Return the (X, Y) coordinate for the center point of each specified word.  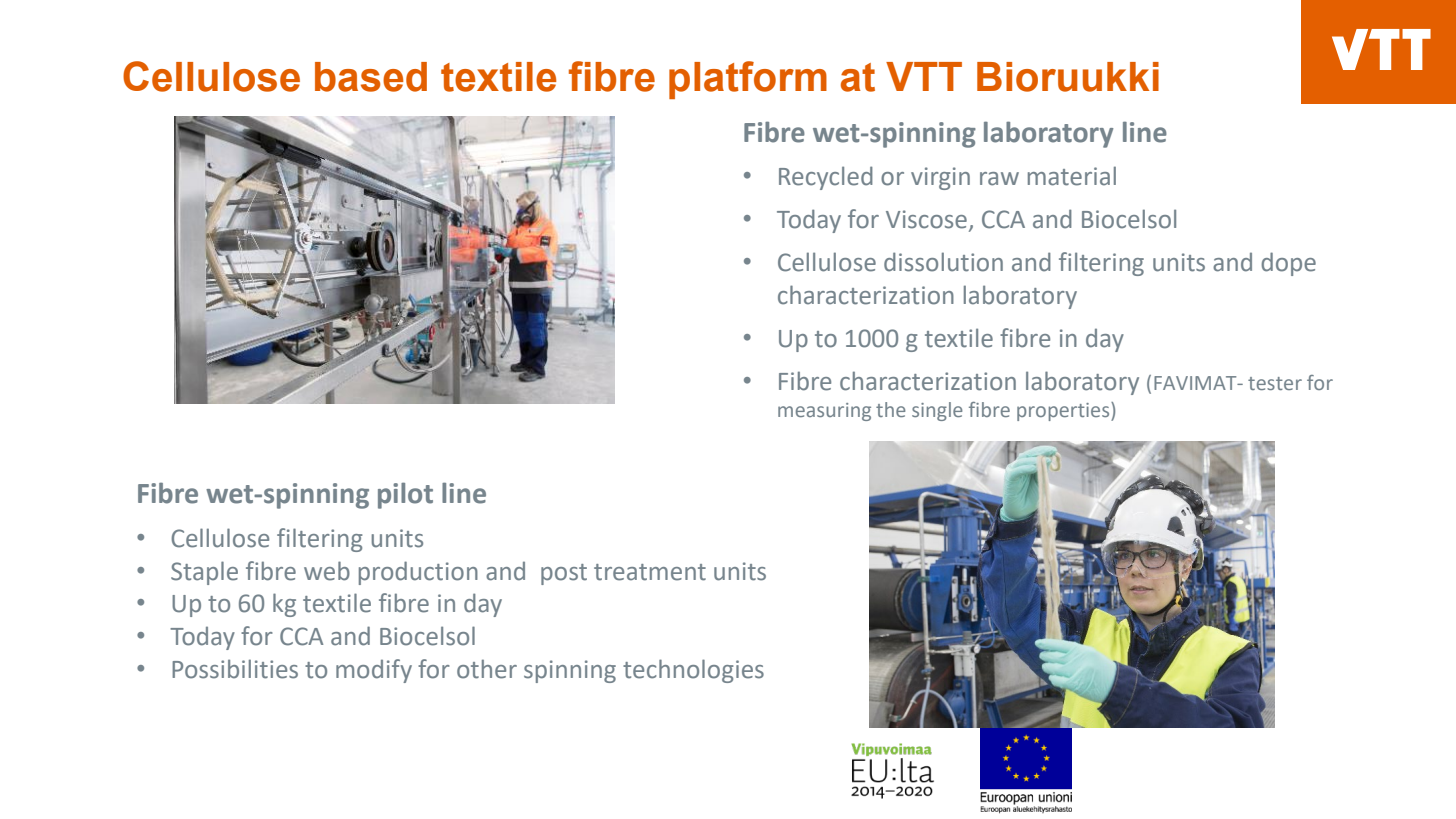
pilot (405, 495)
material (1072, 176)
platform (748, 80)
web (327, 571)
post (564, 574)
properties (1064, 411)
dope (1288, 264)
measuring (824, 412)
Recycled (826, 178)
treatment (650, 572)
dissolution (943, 262)
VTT (924, 76)
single (937, 411)
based (371, 77)
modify (374, 671)
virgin (940, 178)
